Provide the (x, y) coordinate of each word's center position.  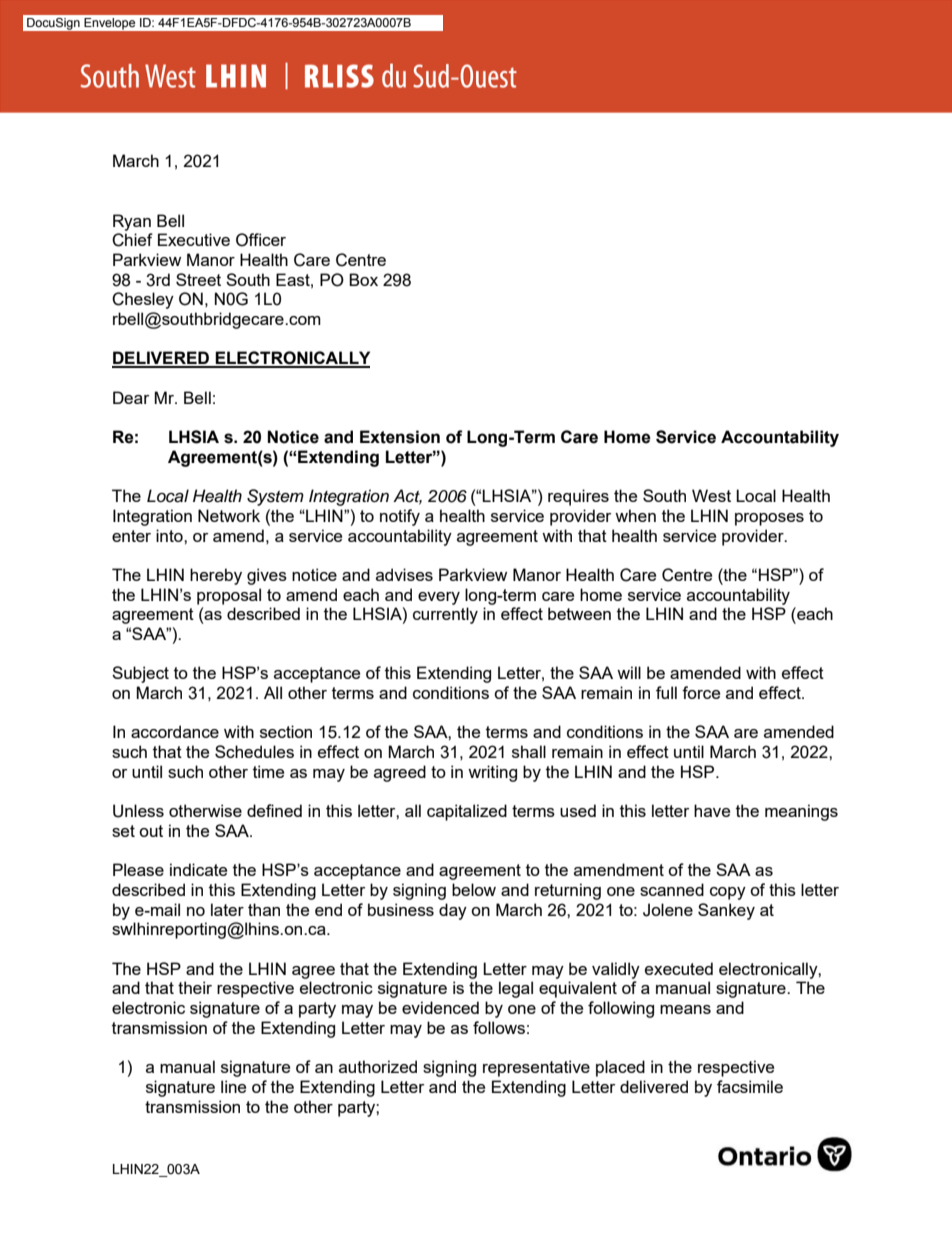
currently (445, 615)
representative (536, 1068)
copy (728, 893)
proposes (769, 519)
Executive (194, 239)
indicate (198, 869)
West (711, 495)
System (275, 497)
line (233, 1086)
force (701, 692)
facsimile (750, 1086)
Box (363, 279)
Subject (140, 674)
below (474, 889)
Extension (400, 437)
